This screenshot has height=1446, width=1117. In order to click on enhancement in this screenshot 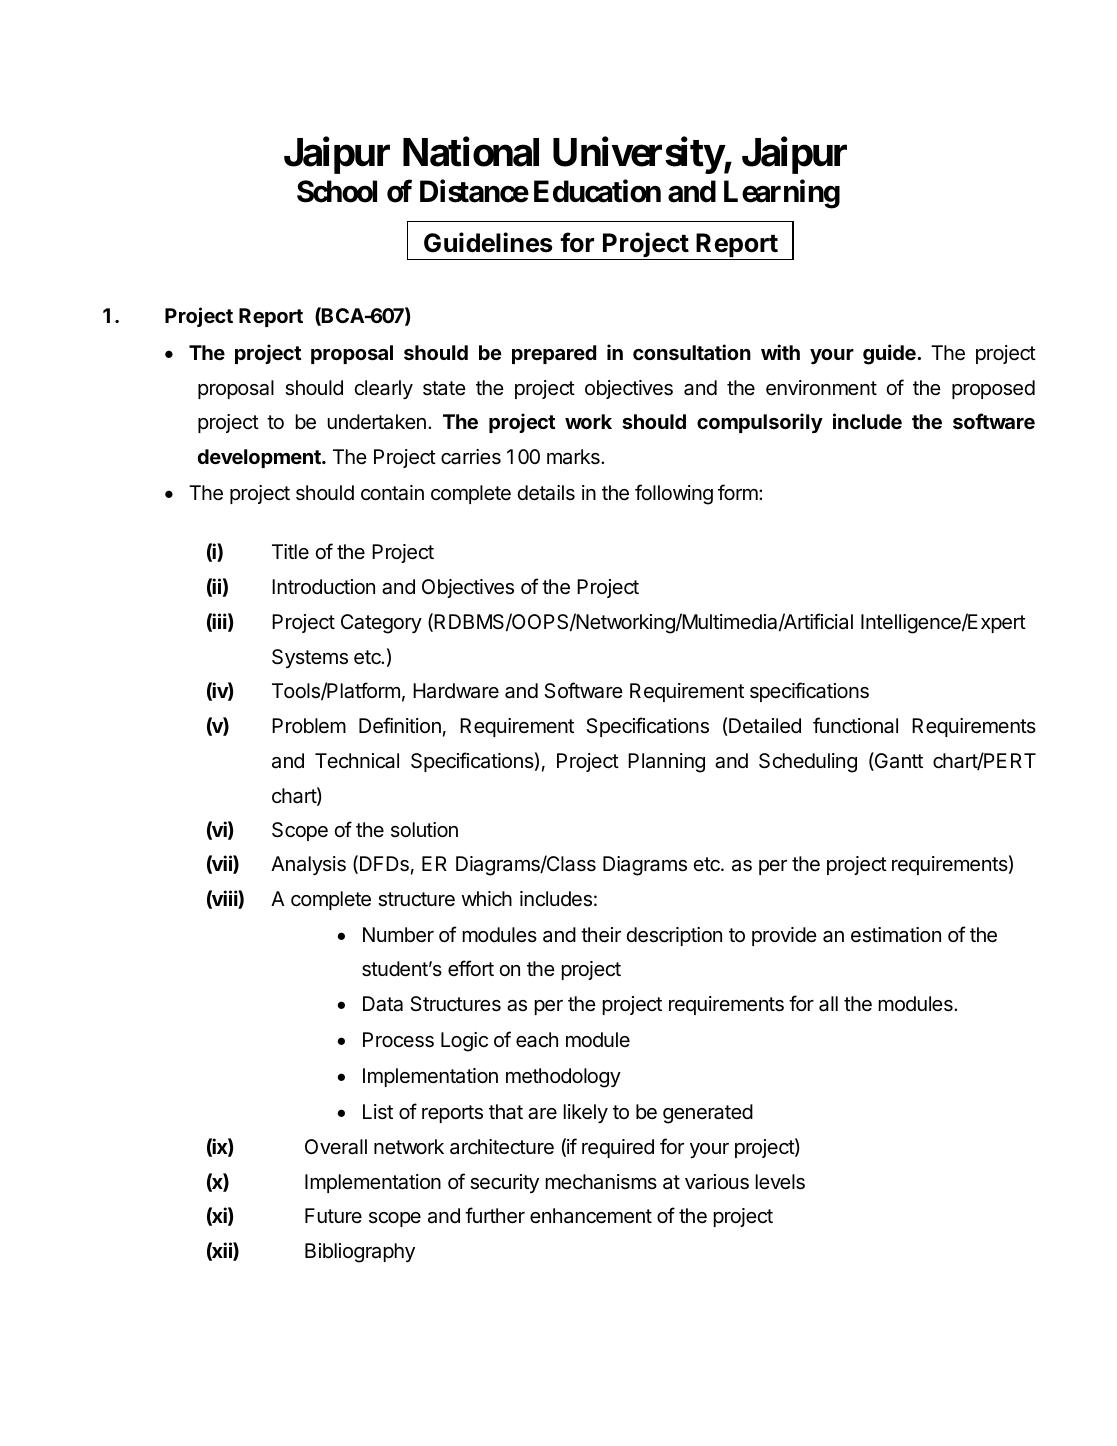, I will do `click(591, 1216)`.
